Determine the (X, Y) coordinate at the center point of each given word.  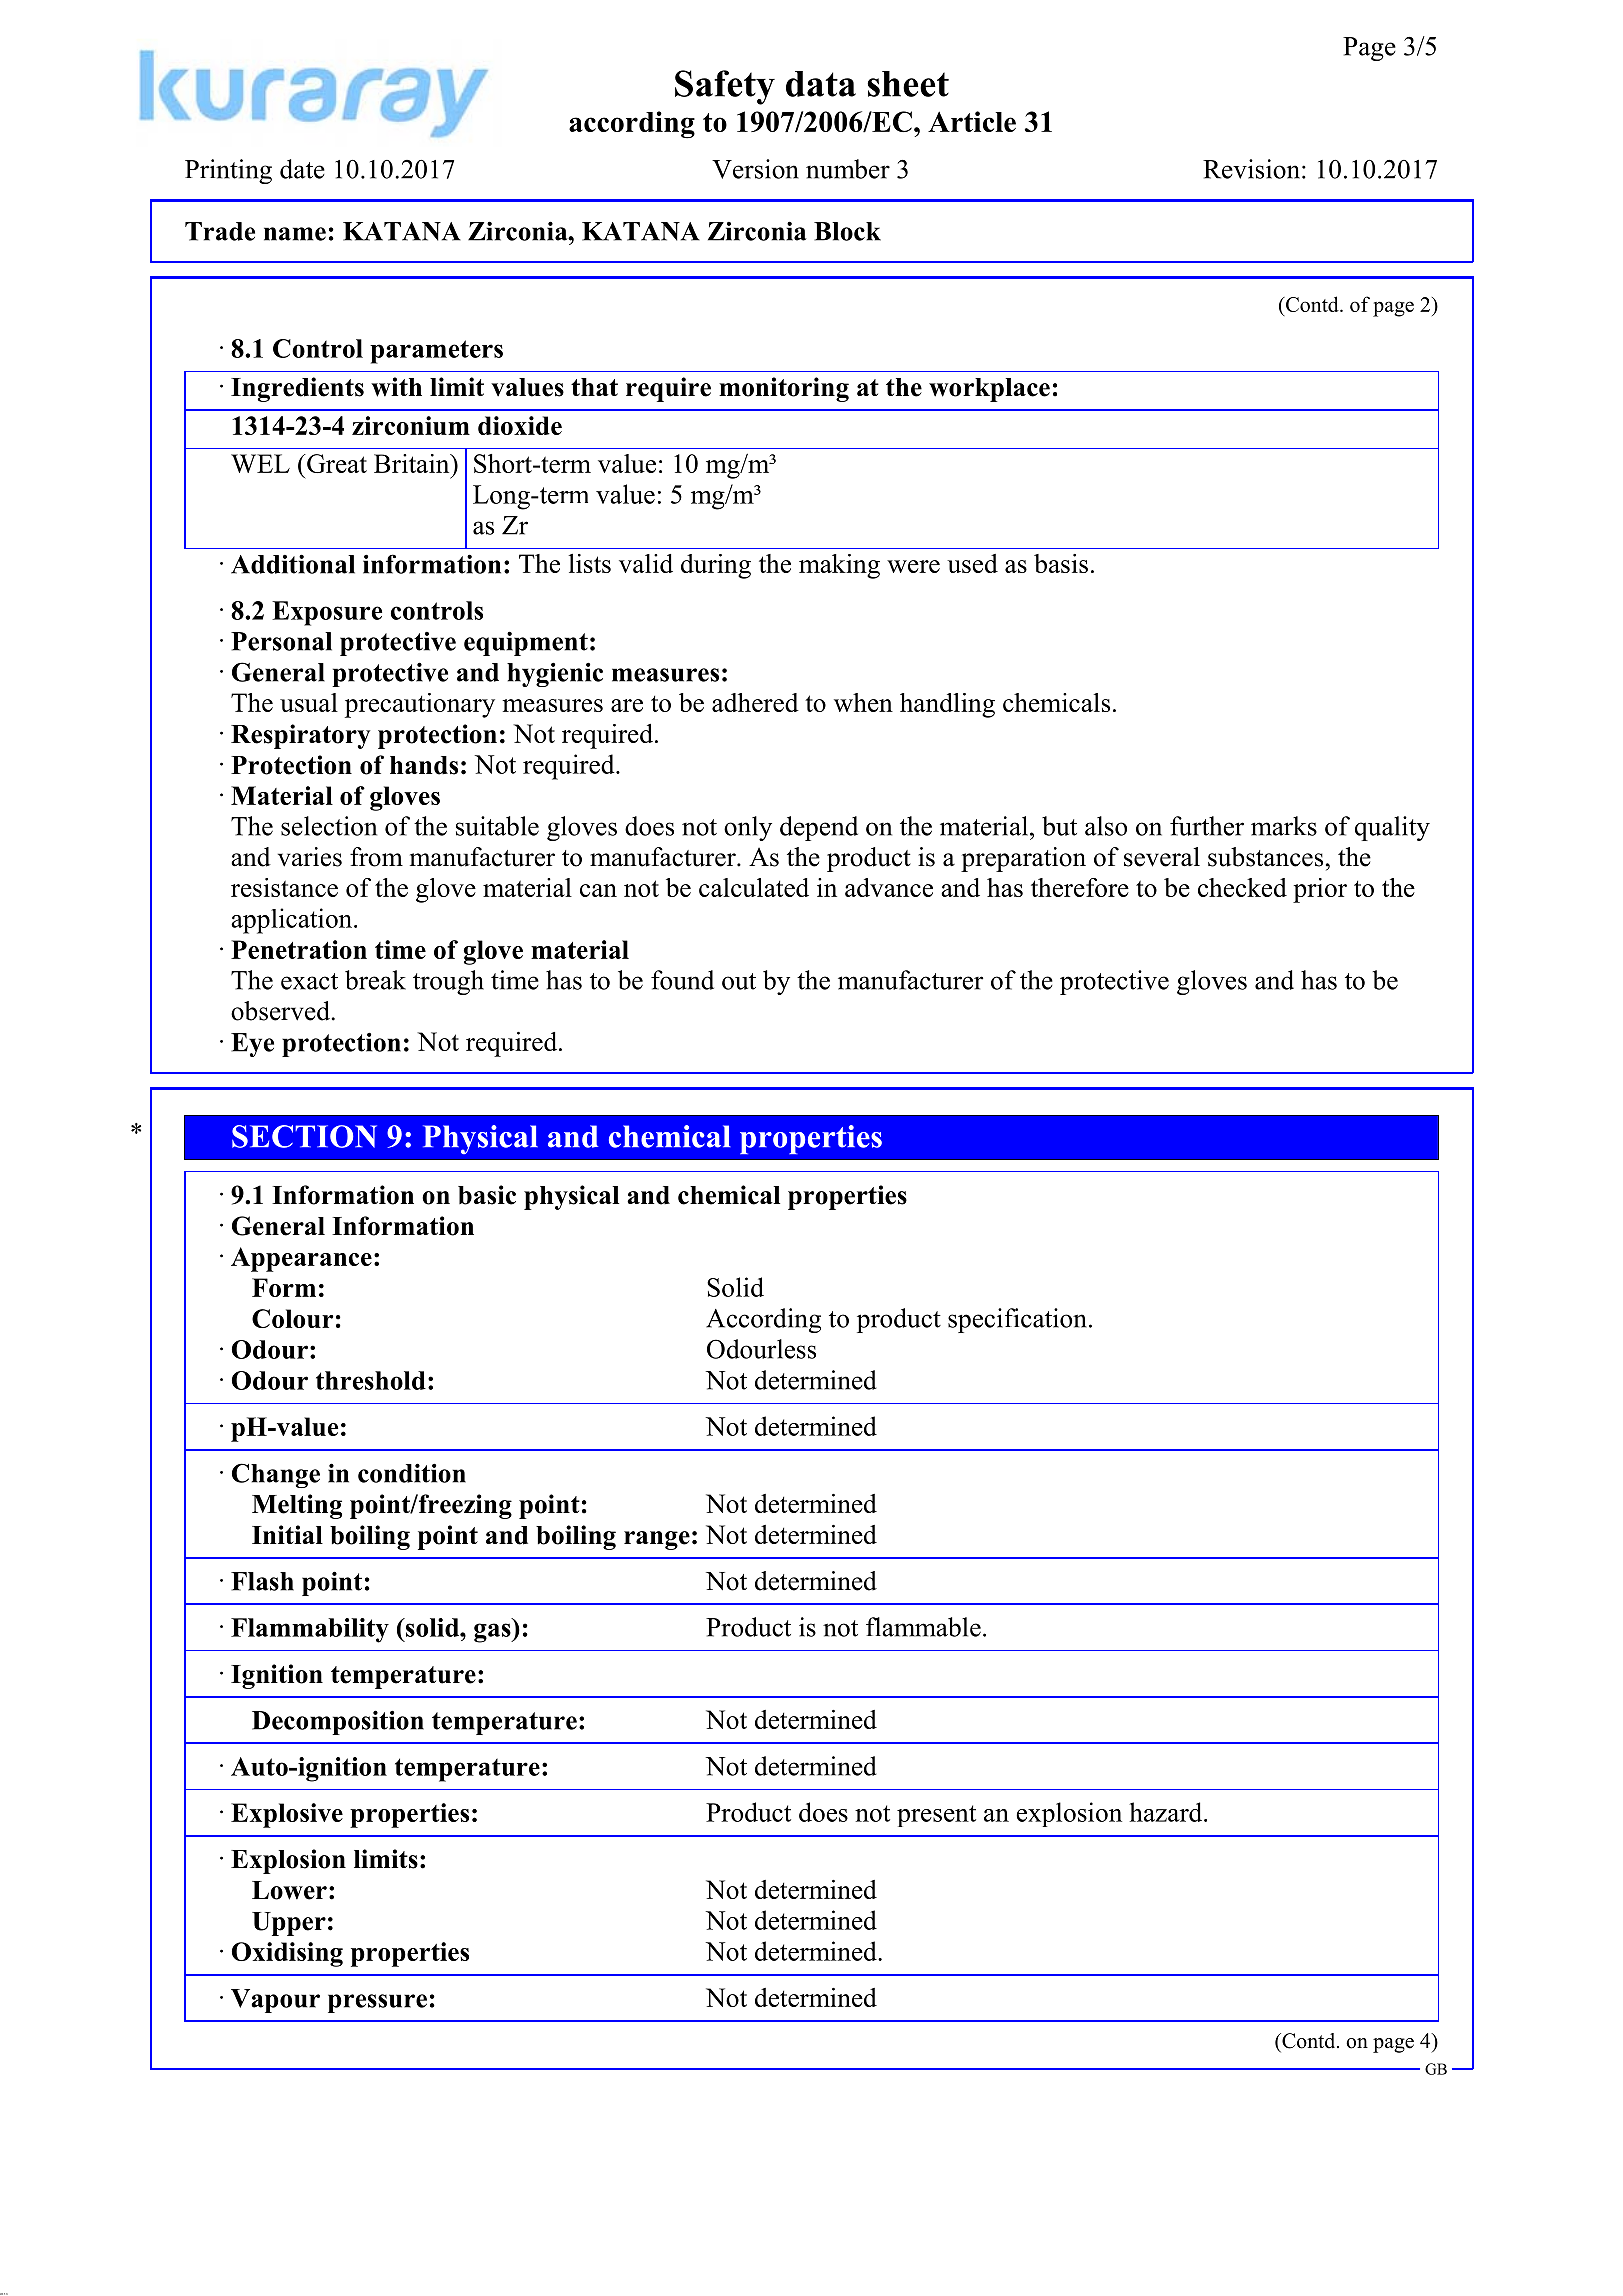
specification (1017, 1320)
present (936, 1816)
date (302, 169)
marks (1284, 826)
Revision (1251, 169)
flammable (923, 1627)
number (848, 169)
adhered (755, 702)
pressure (377, 2003)
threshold (371, 1380)
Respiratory (300, 736)
